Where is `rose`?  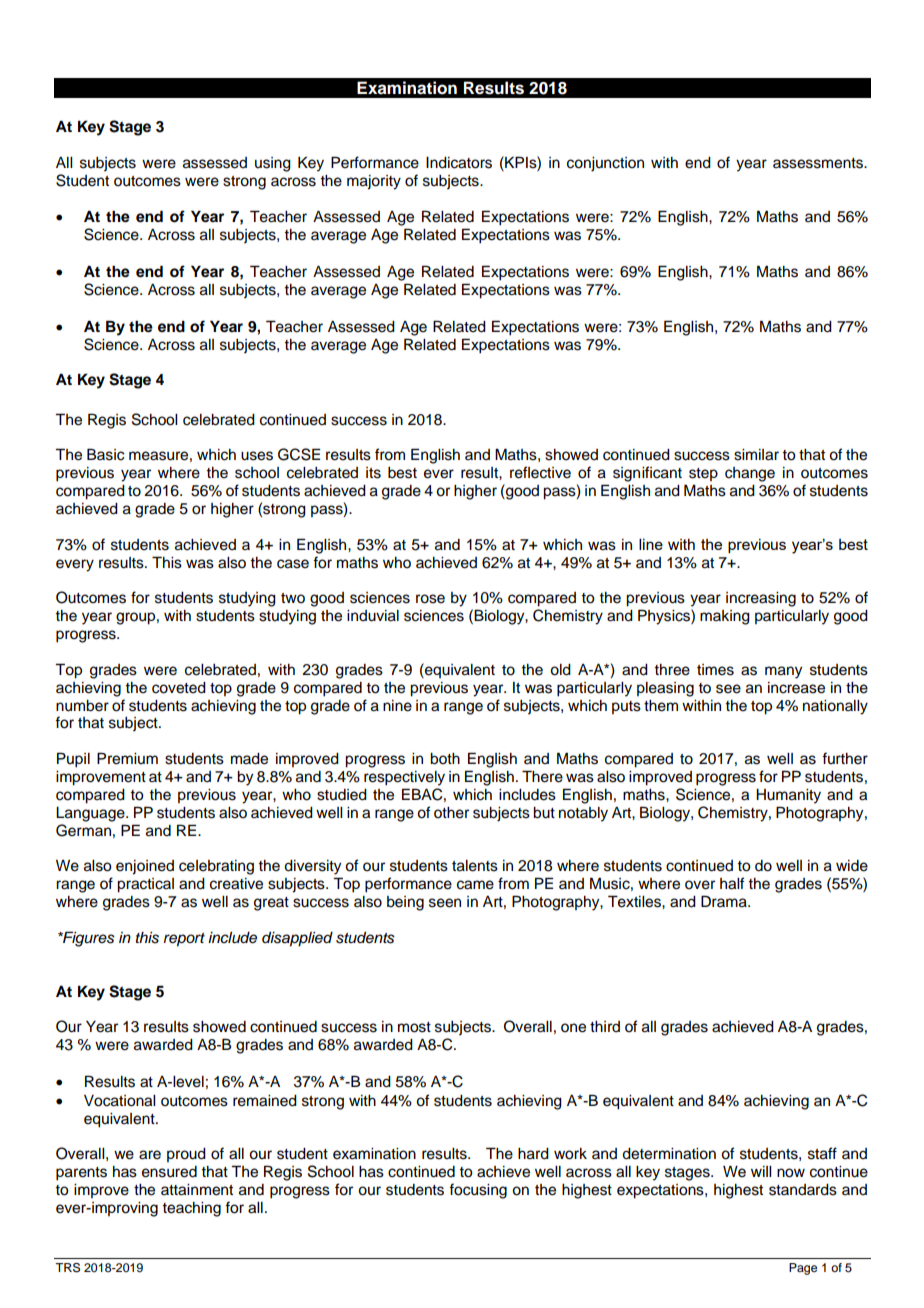 rose is located at coordinates (430, 599).
